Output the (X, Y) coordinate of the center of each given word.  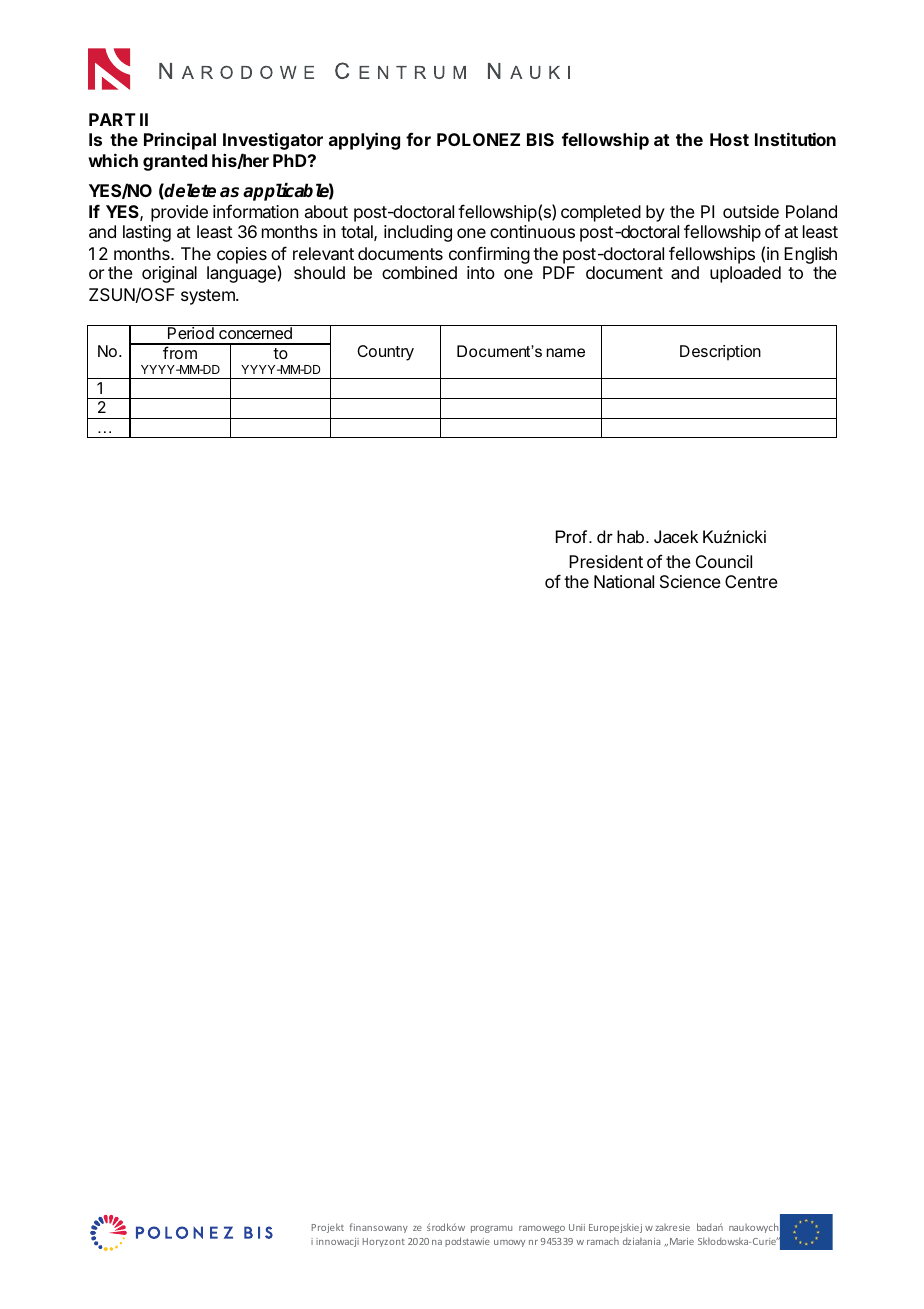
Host (729, 139)
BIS (540, 139)
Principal (180, 141)
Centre (751, 581)
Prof (573, 536)
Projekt (328, 1228)
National (624, 581)
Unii (577, 1227)
